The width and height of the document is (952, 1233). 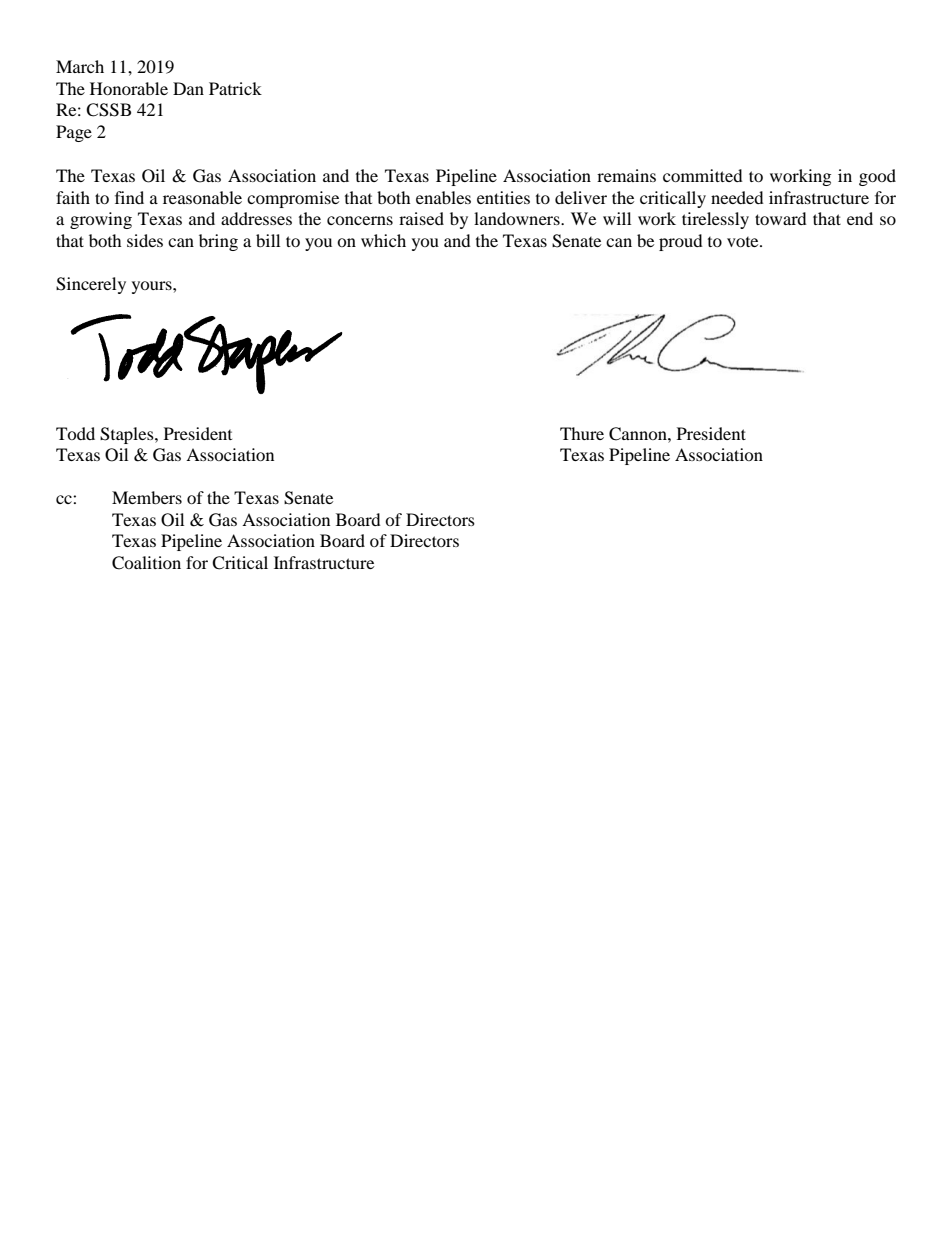 I want to click on Coalition, so click(x=146, y=563).
